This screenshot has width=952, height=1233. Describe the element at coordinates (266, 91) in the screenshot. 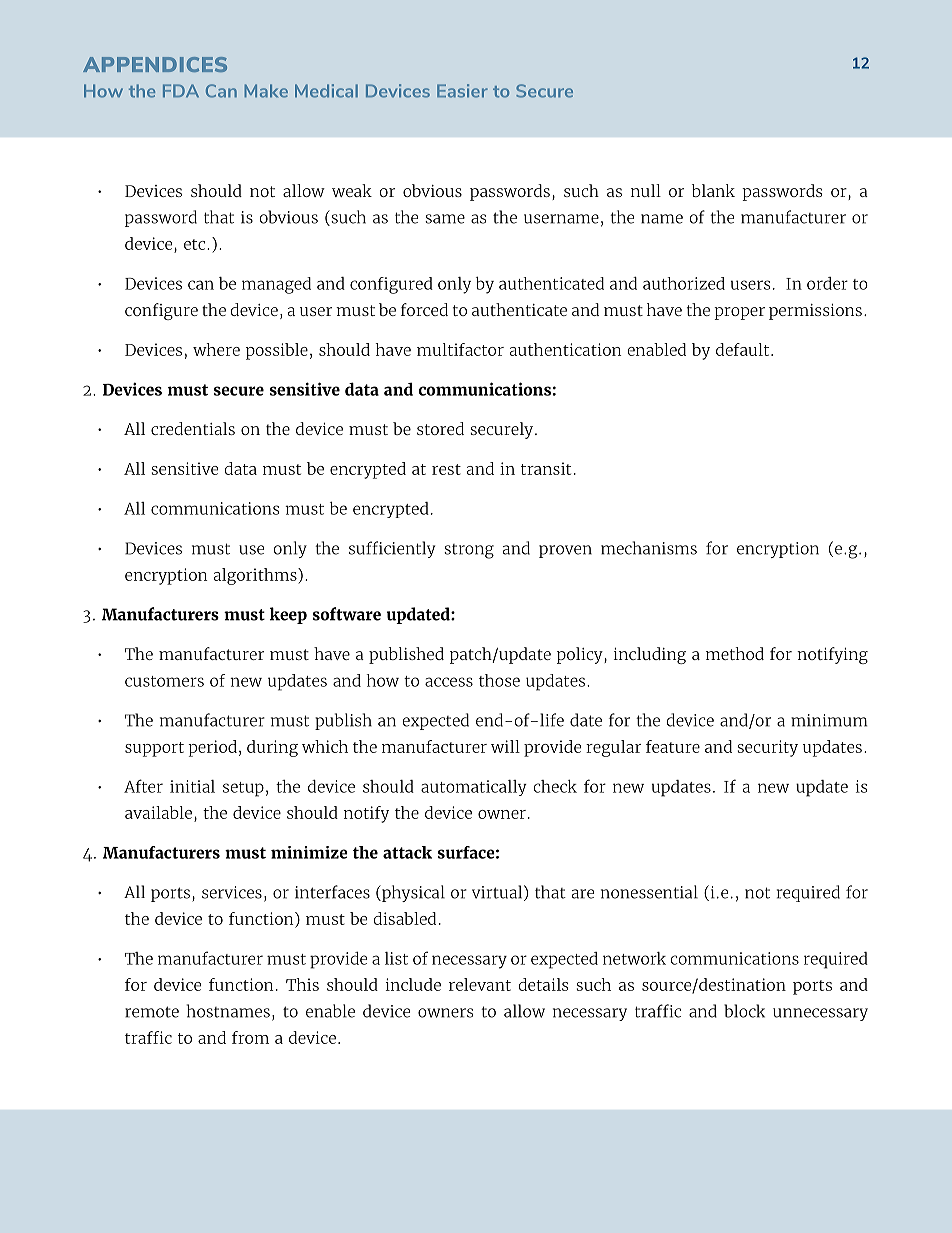

I see `Make` at that location.
